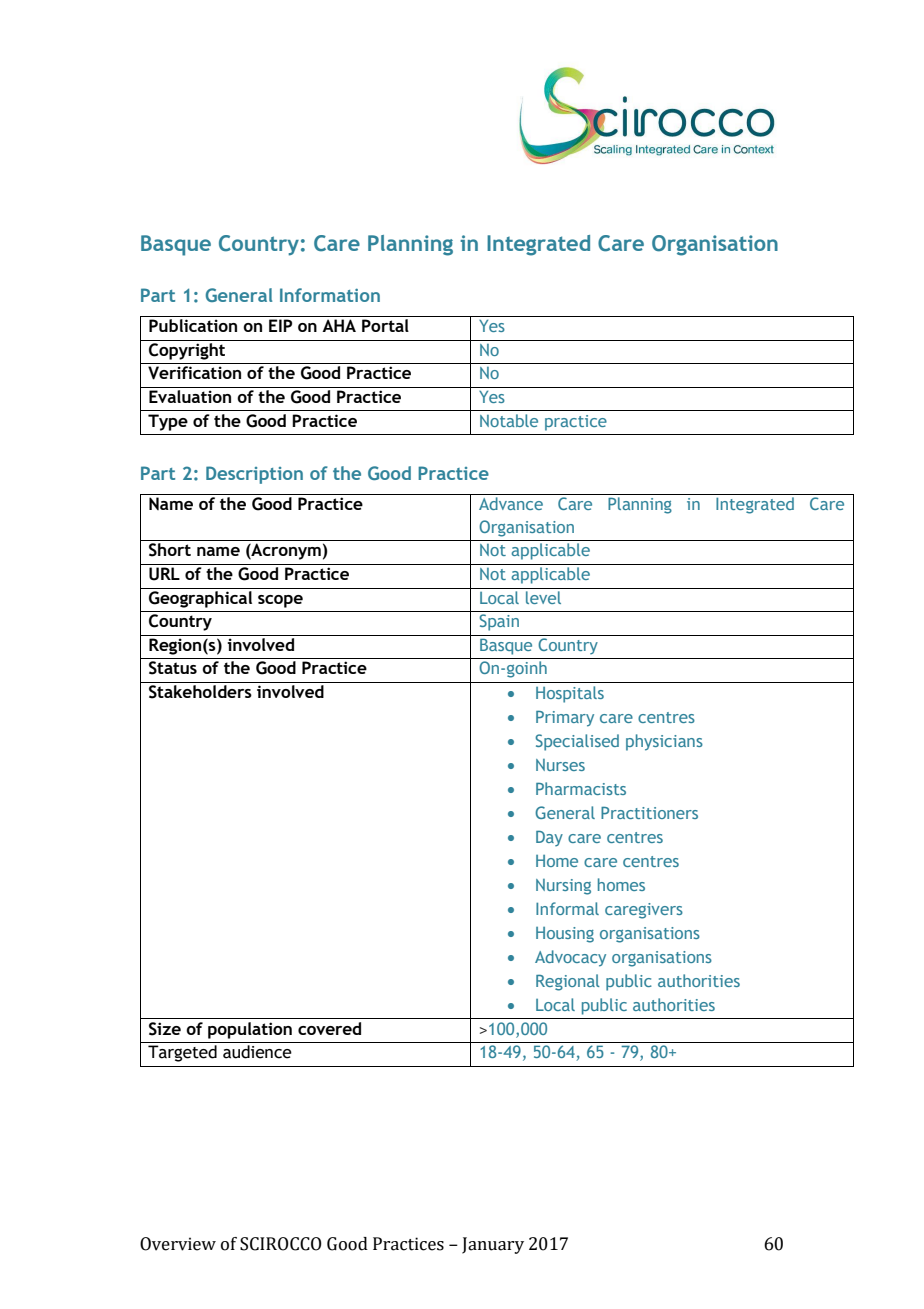 Image resolution: width=924 pixels, height=1309 pixels. What do you see at coordinates (581, 788) in the screenshot?
I see `Pharmacists` at bounding box center [581, 788].
